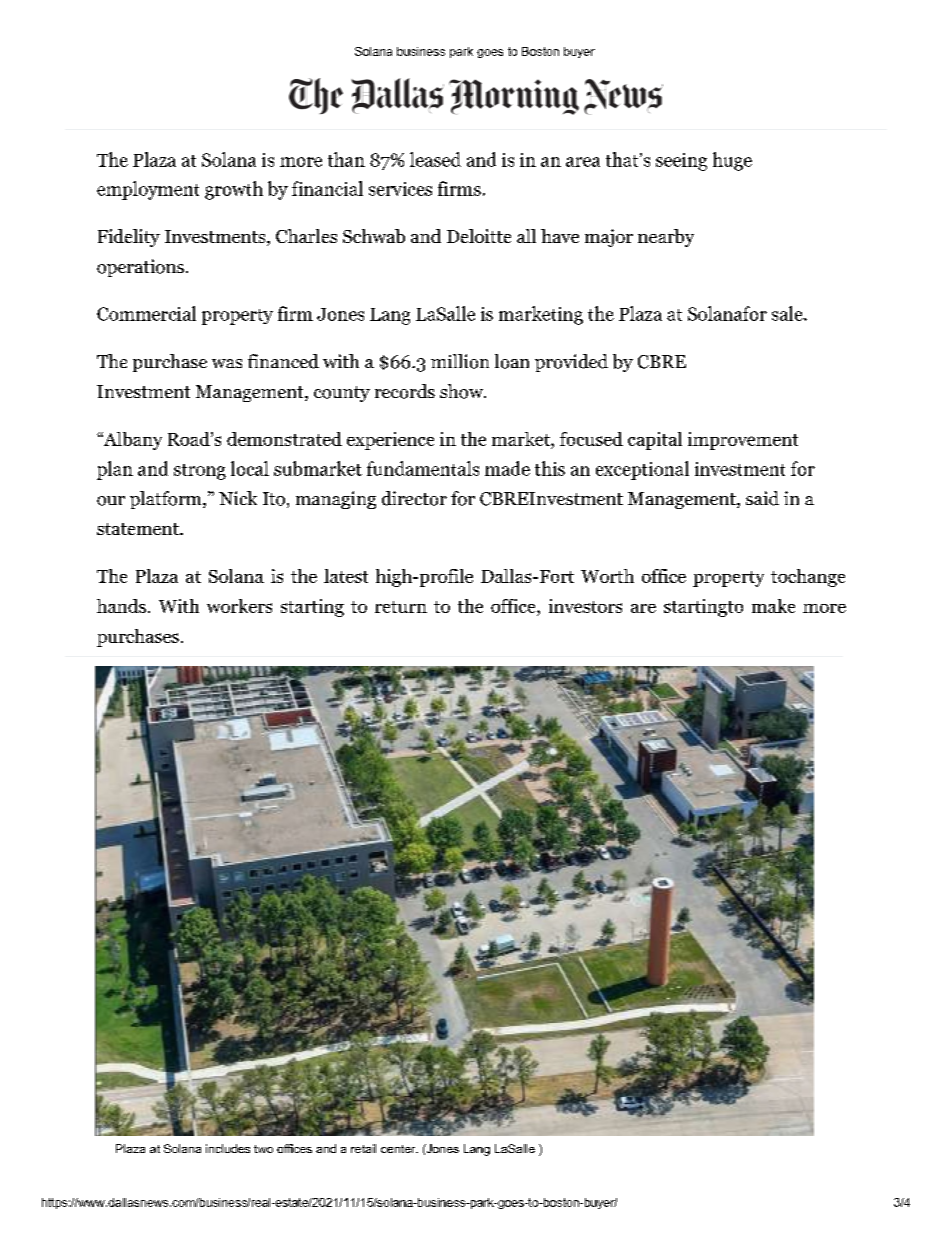  Describe the element at coordinates (681, 162) in the page. I see `seeing` at that location.
